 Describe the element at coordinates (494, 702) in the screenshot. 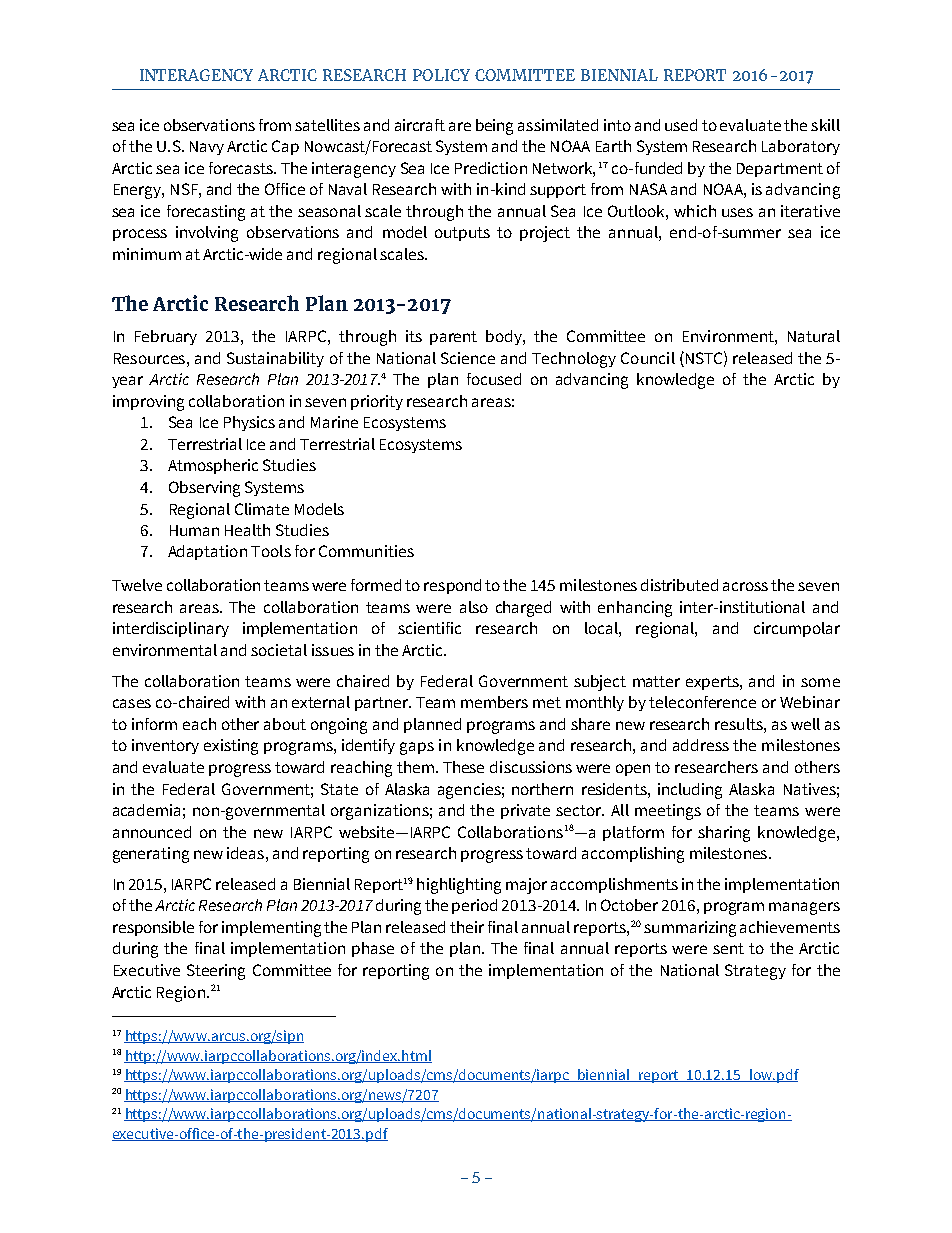

I see `members` at that location.
